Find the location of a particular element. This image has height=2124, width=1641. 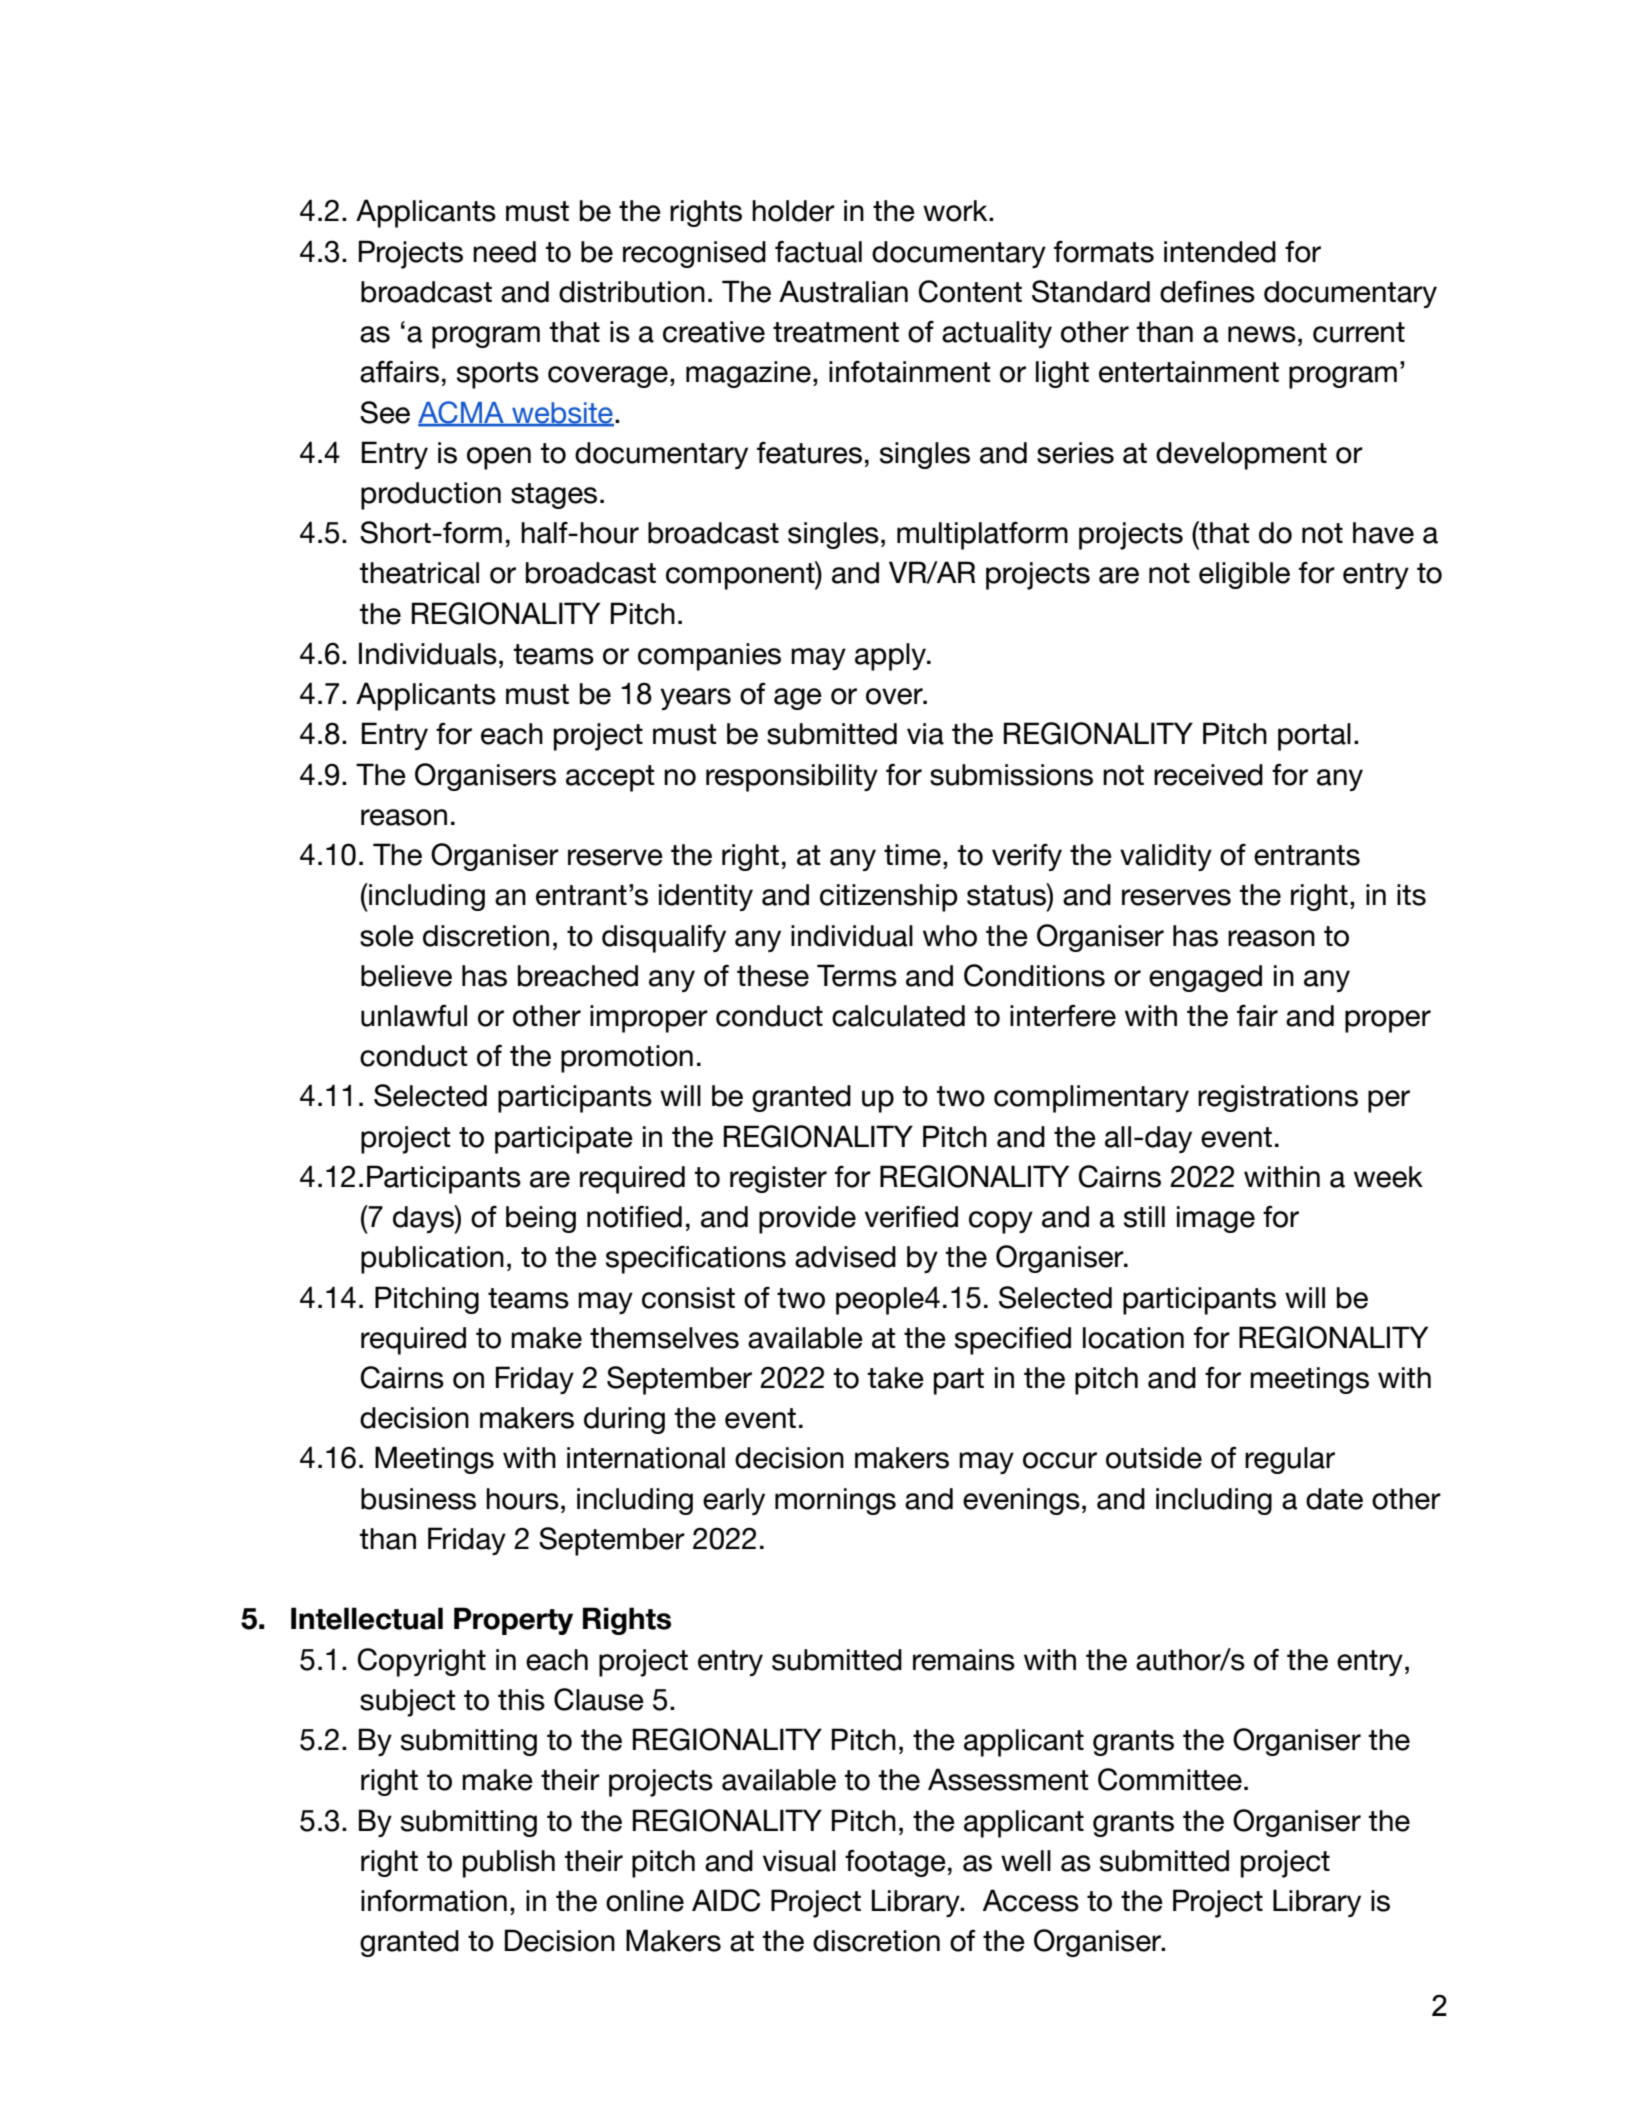

publish is located at coordinates (509, 1864).
